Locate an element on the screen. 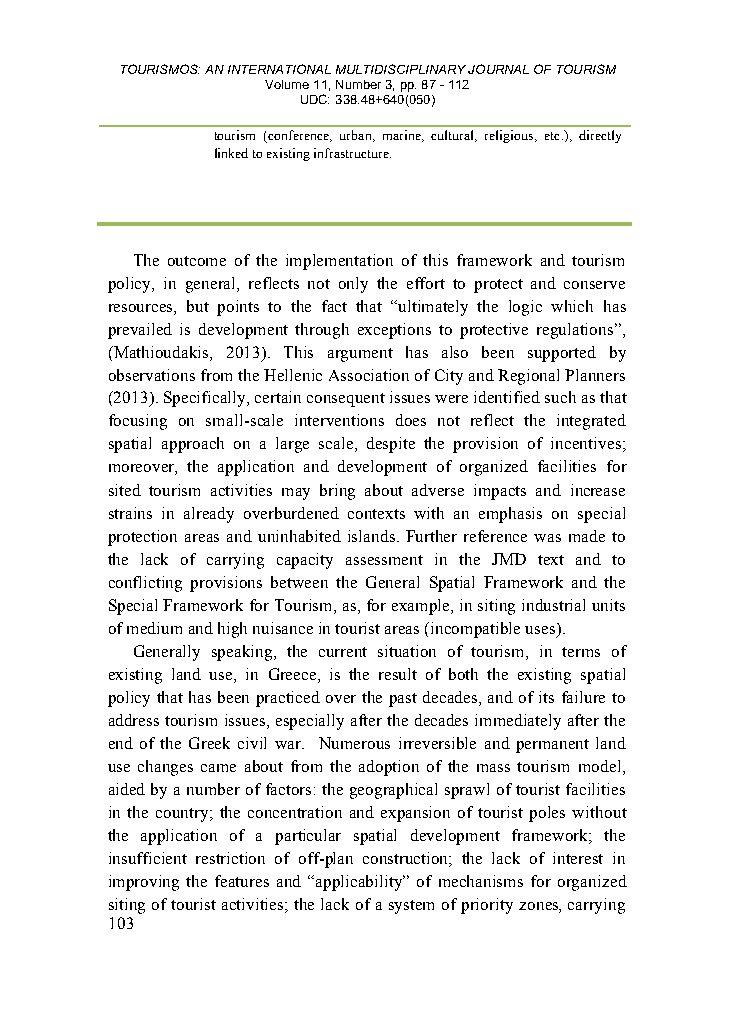 The width and height of the screenshot is (730, 1036). assessment is located at coordinates (384, 560).
